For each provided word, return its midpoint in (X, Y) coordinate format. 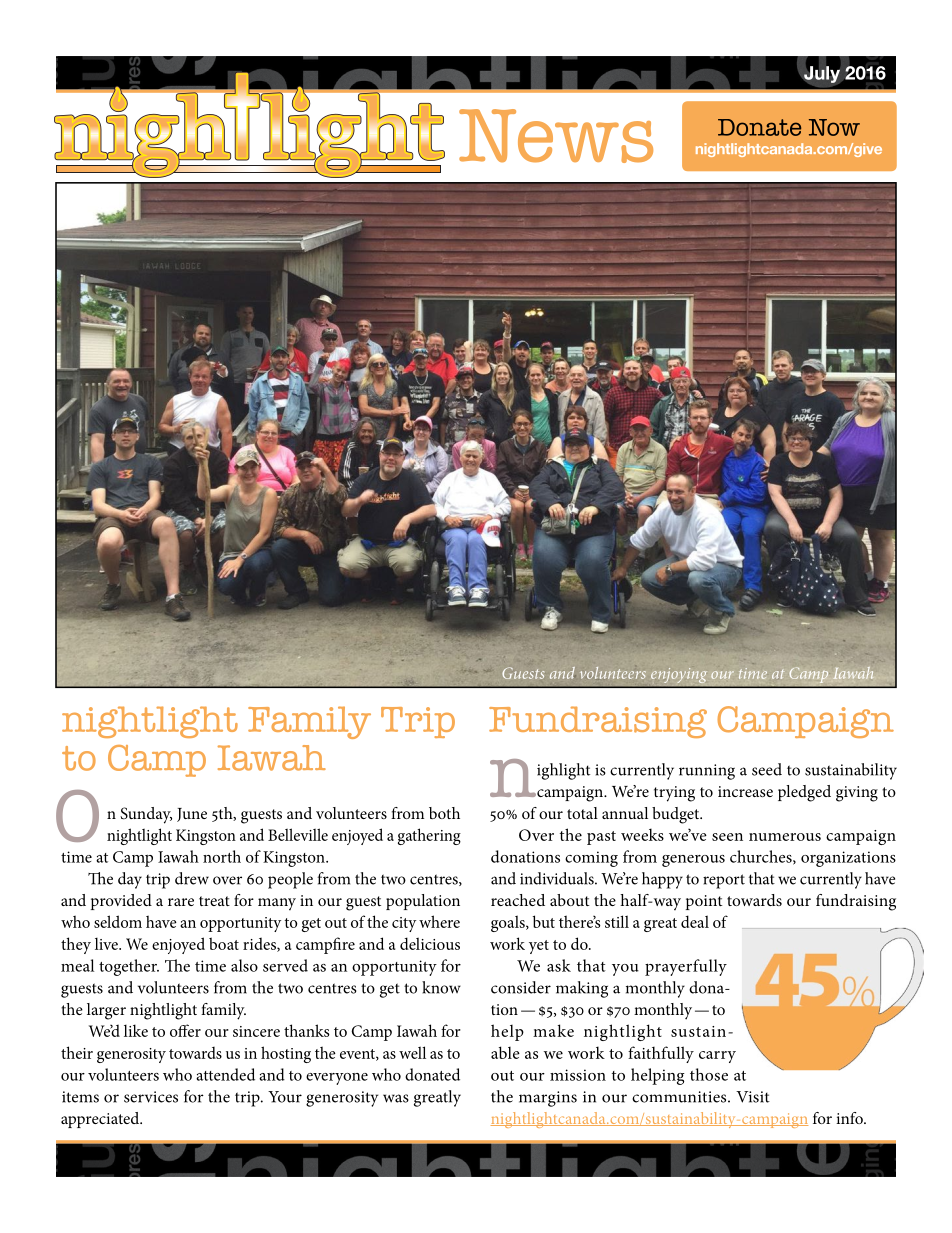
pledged (804, 793)
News (556, 136)
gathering (429, 836)
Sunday (146, 815)
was (396, 1098)
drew (192, 878)
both (444, 813)
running (707, 772)
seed (767, 769)
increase (745, 791)
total (582, 813)
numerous (785, 837)
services (151, 1097)
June (192, 815)
